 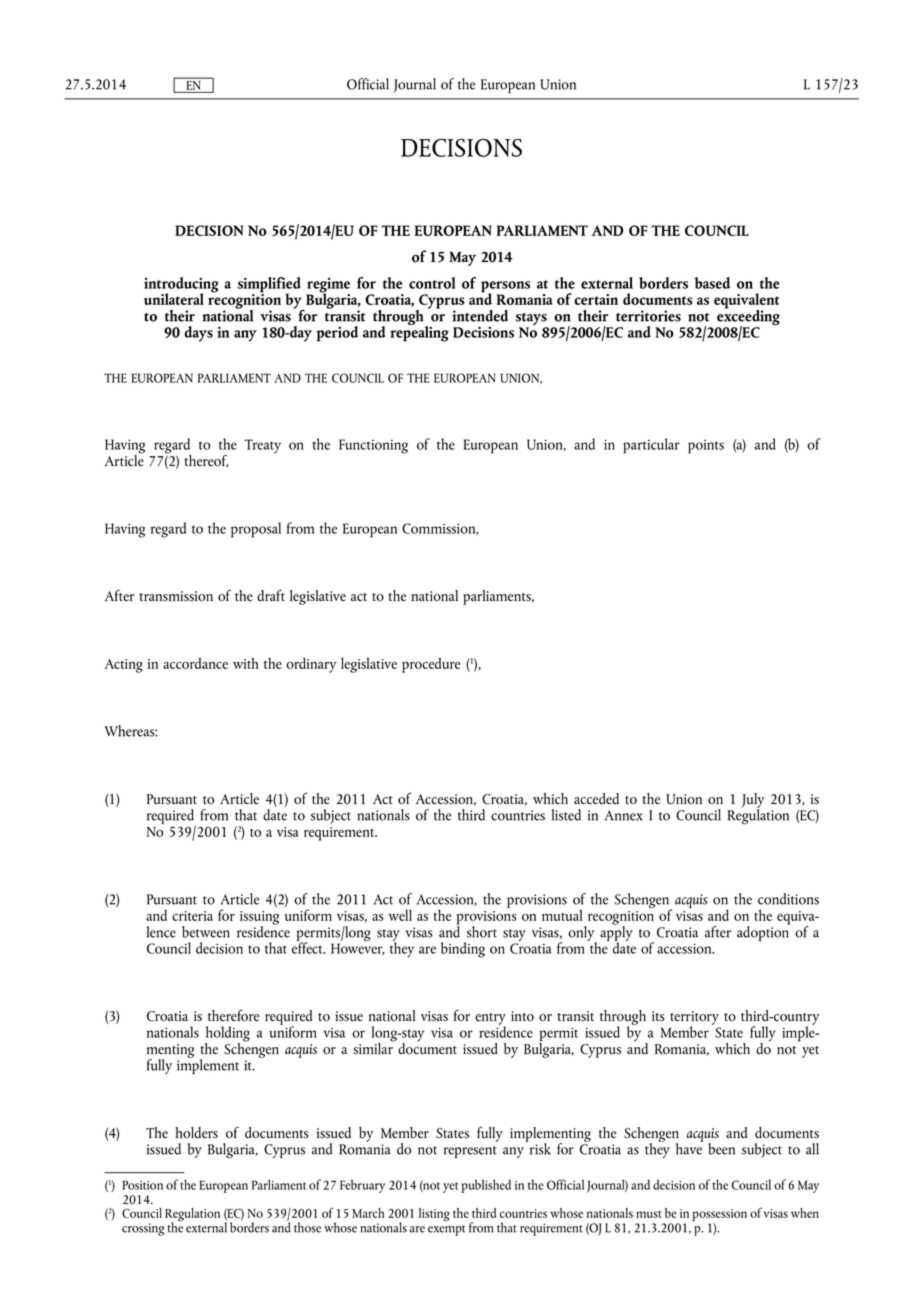 I want to click on accordance, so click(x=195, y=663).
